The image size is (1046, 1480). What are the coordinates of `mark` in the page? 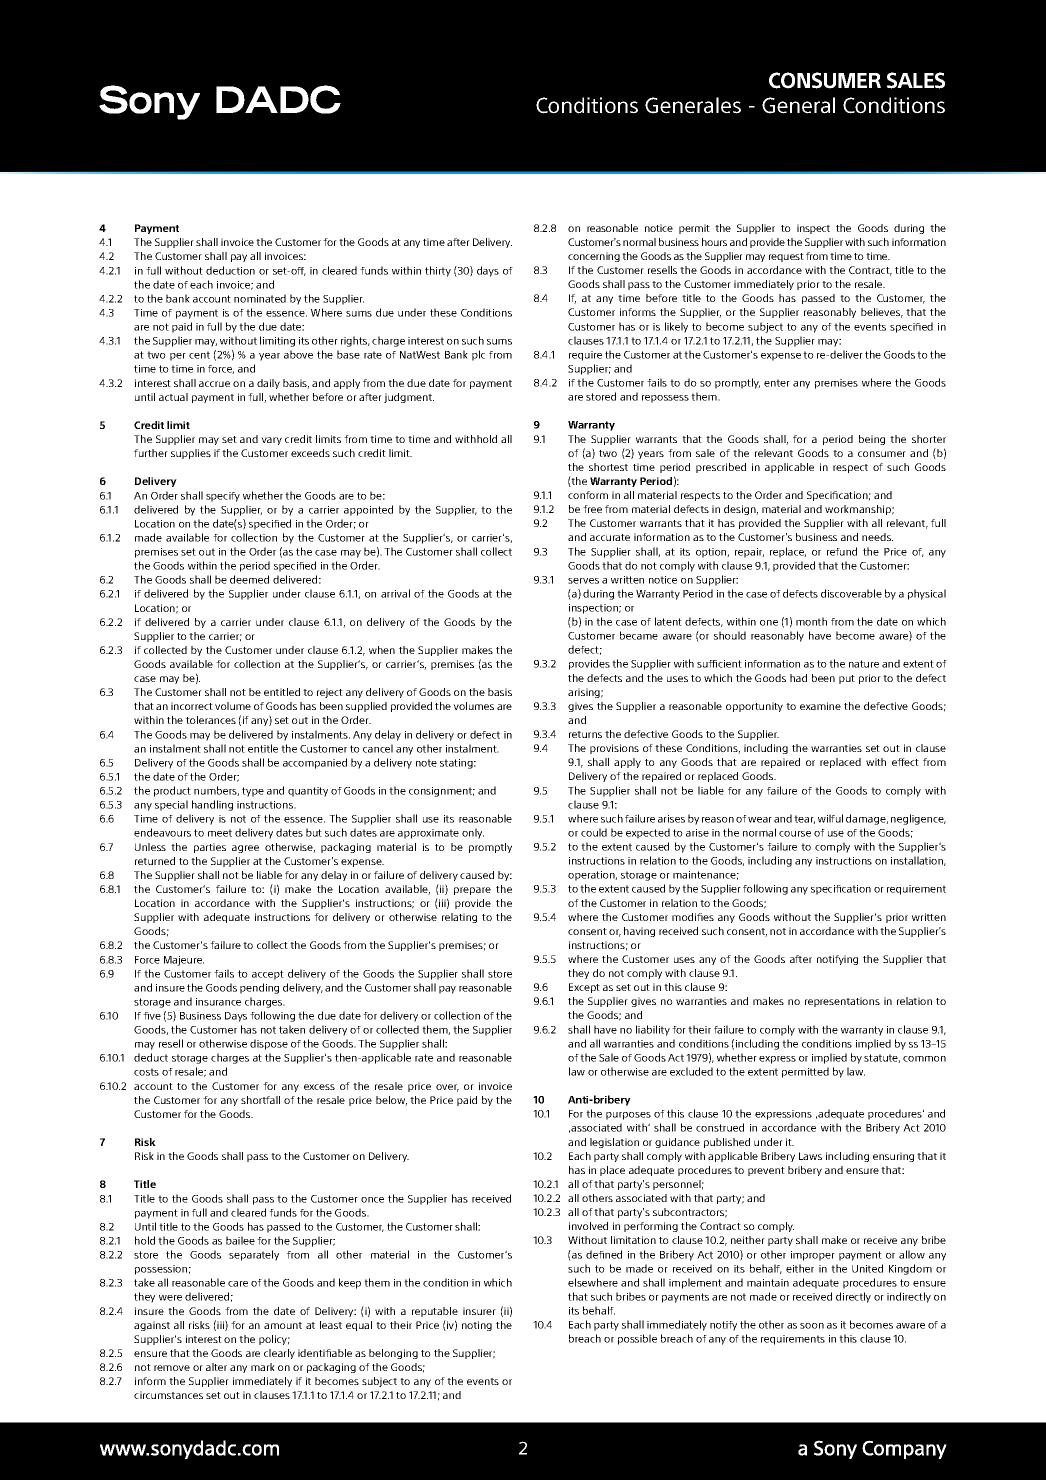 It's located at (263, 1367).
